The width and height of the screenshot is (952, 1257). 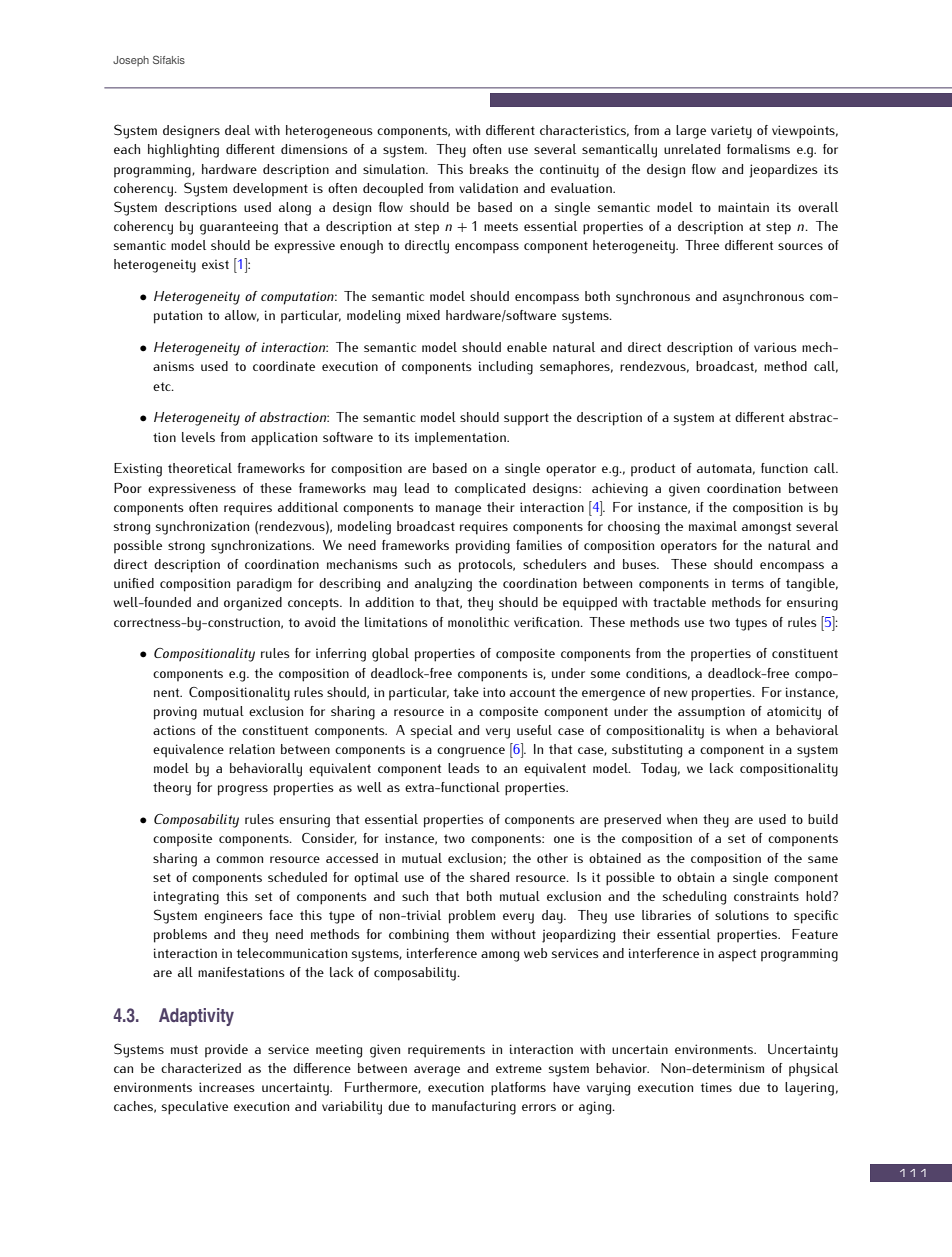 What do you see at coordinates (201, 1068) in the screenshot?
I see `characterized` at bounding box center [201, 1068].
